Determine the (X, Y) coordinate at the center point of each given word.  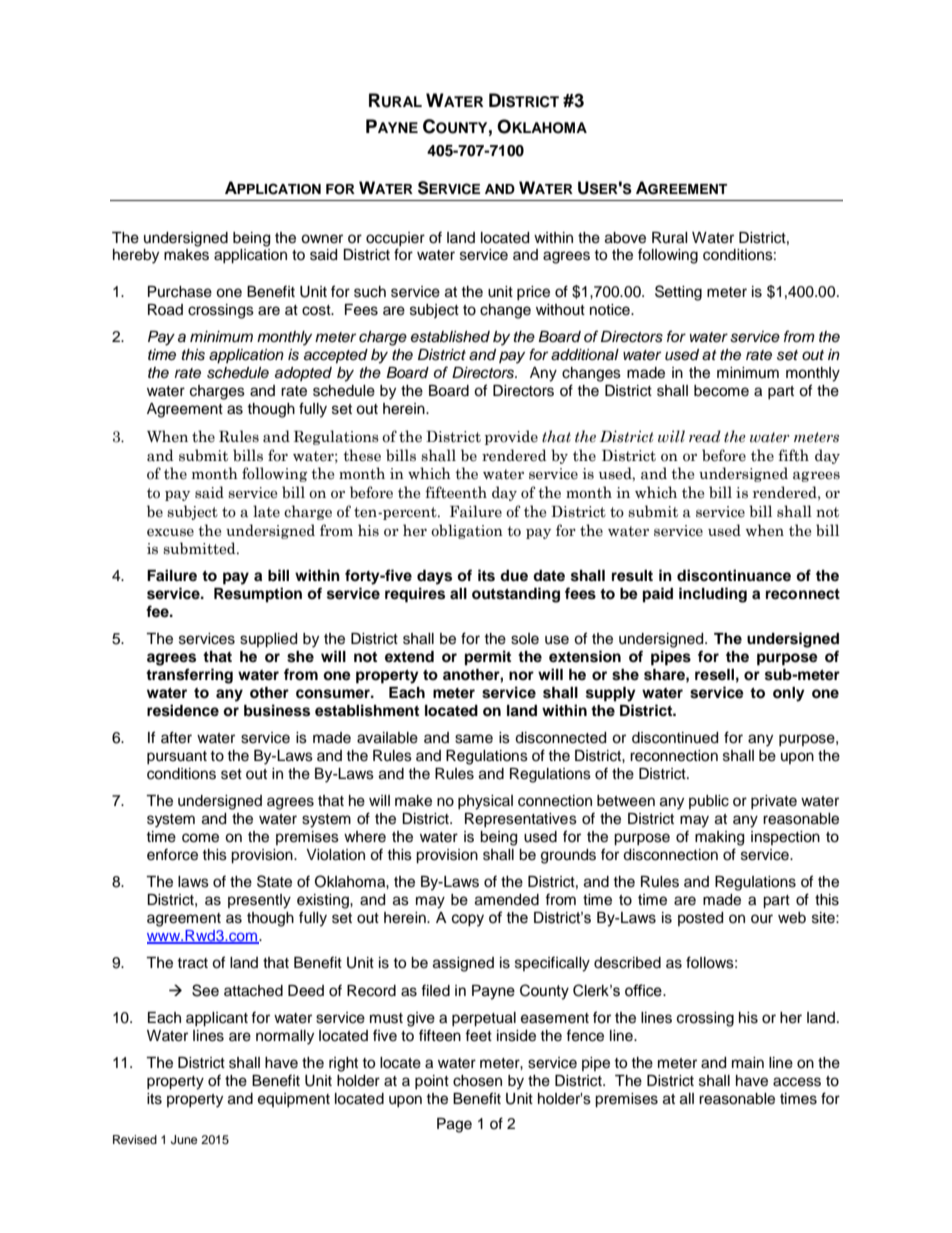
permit (488, 658)
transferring (189, 676)
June (184, 1140)
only (789, 694)
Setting (678, 293)
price (533, 293)
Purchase (180, 292)
